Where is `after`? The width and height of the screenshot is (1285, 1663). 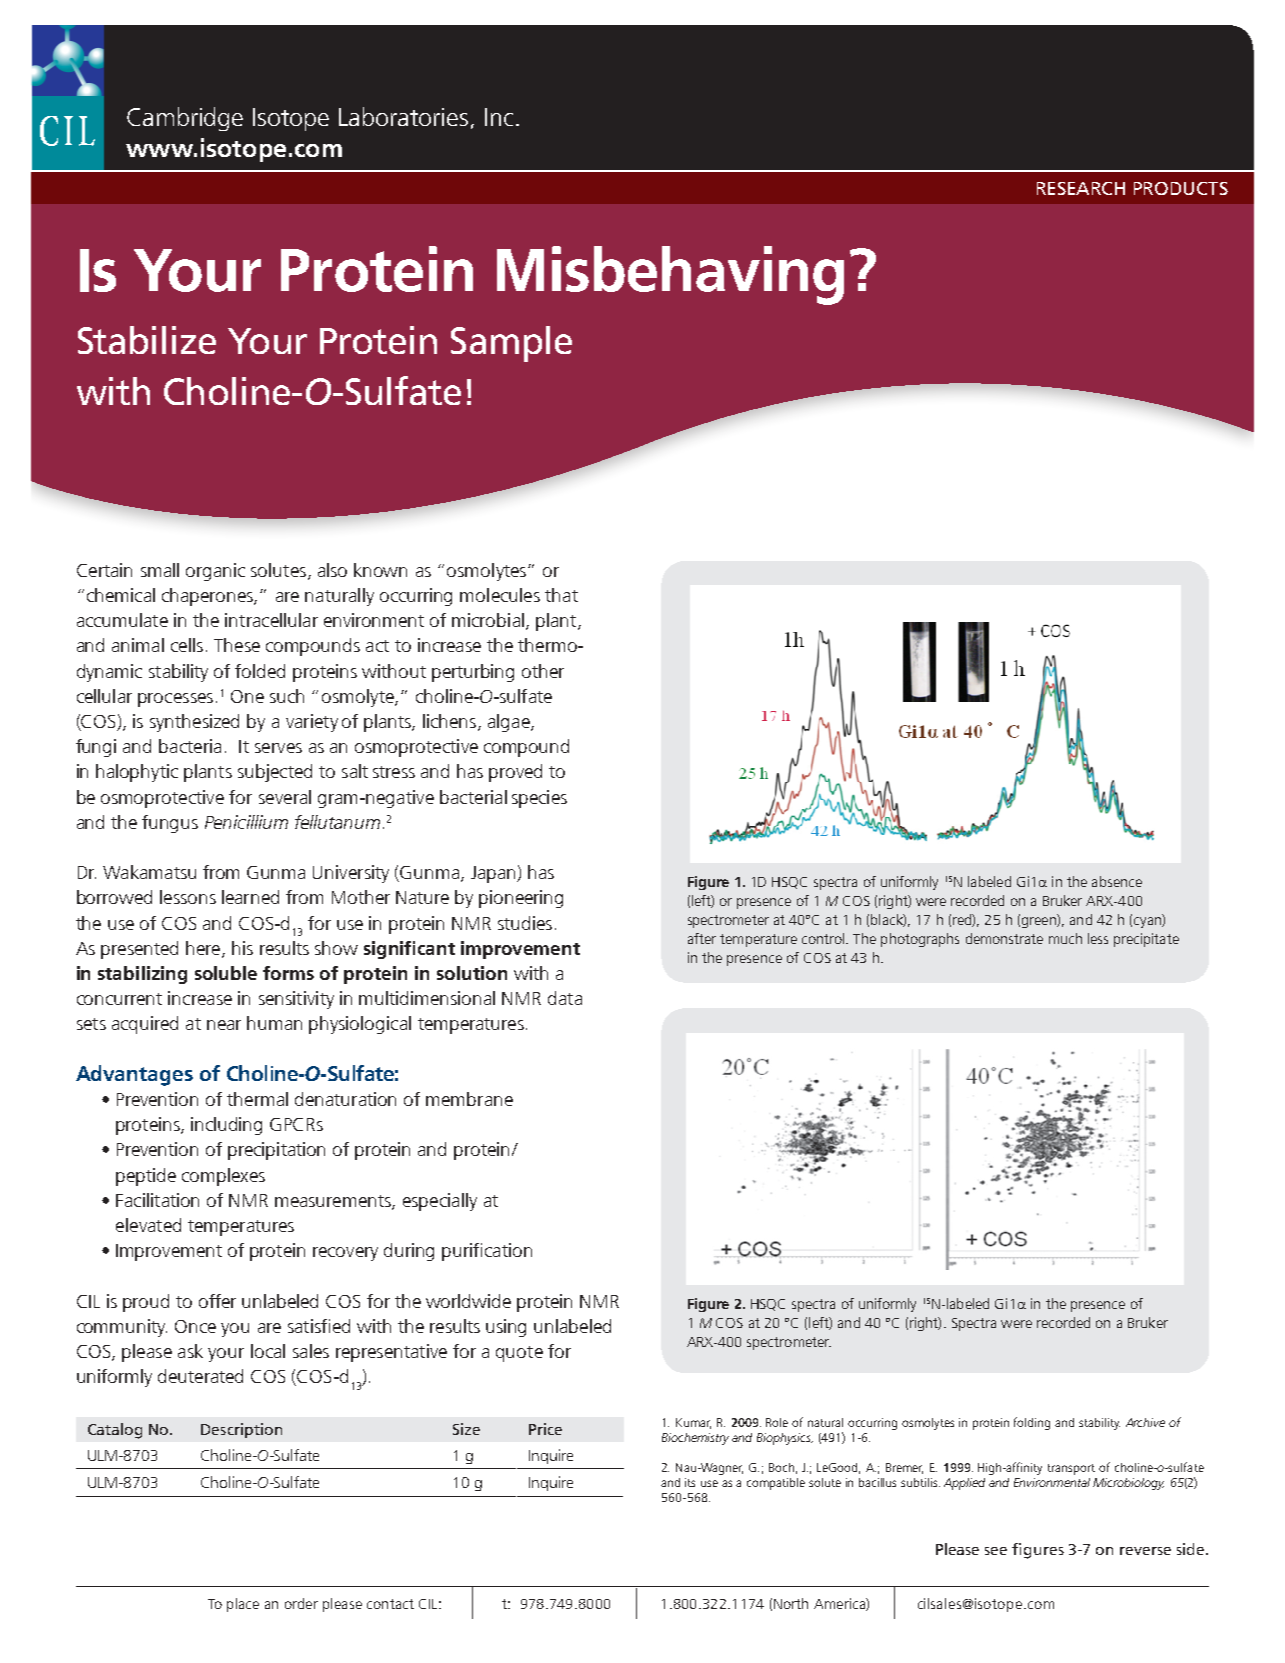 after is located at coordinates (702, 938).
